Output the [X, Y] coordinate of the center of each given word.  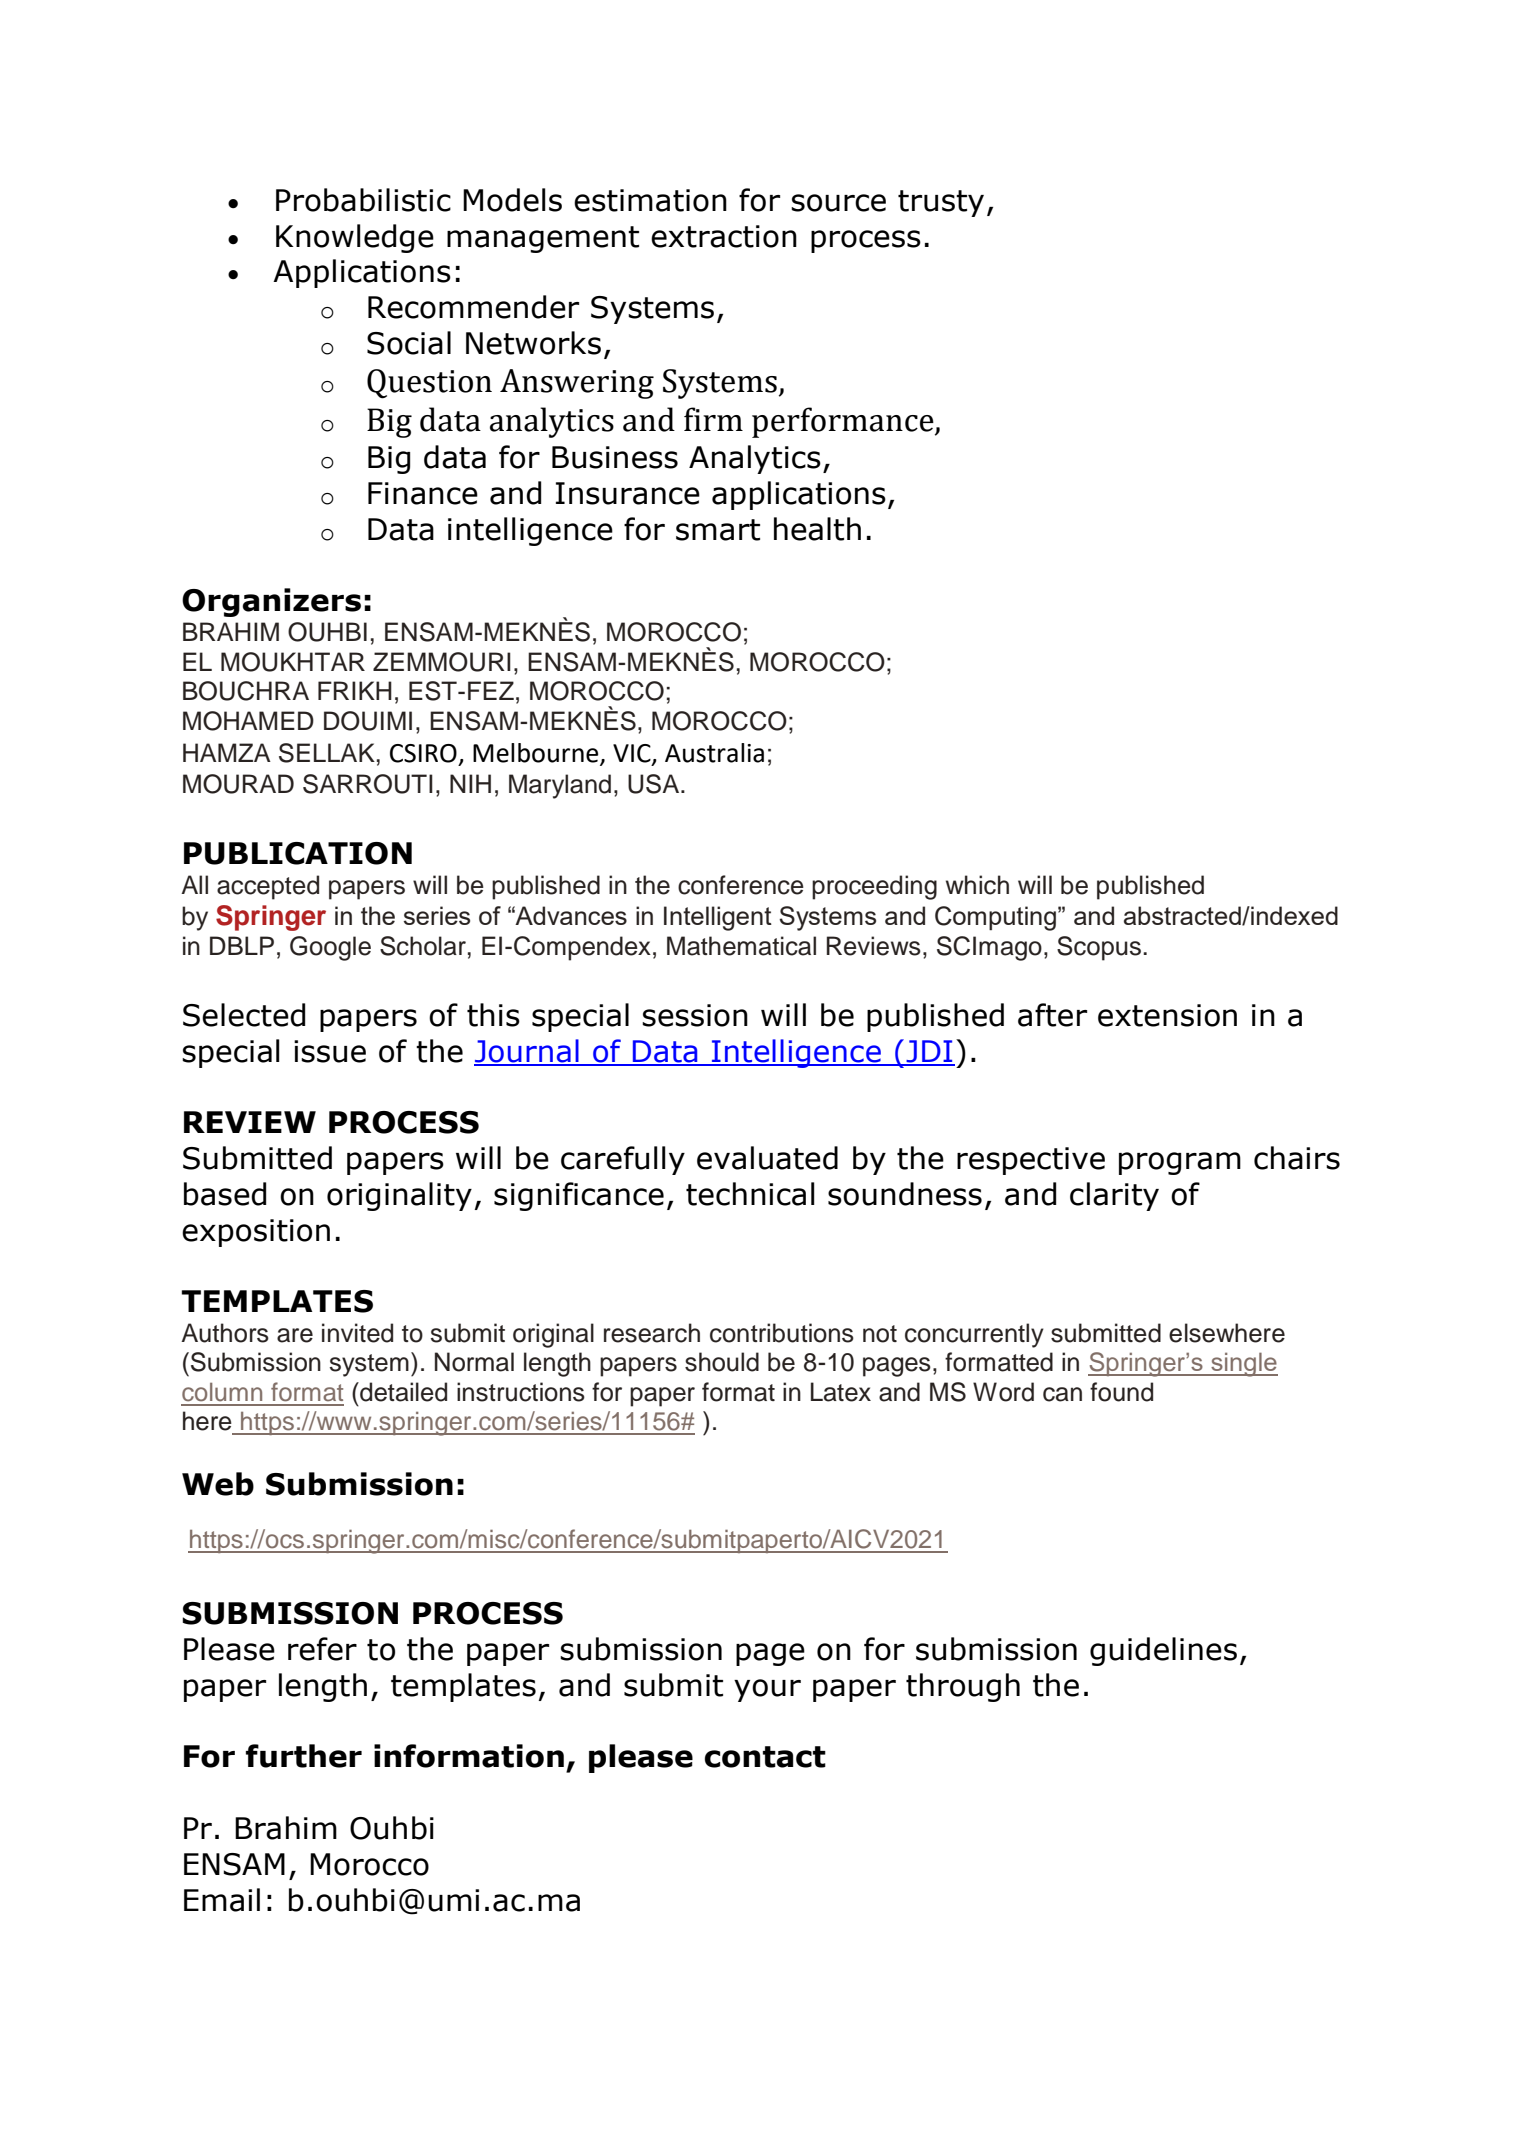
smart [718, 530]
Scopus [1099, 948]
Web [218, 1484]
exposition [256, 1233]
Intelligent [718, 918]
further [304, 1756]
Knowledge [355, 238]
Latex [841, 1392]
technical [750, 1194]
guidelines [1163, 1651]
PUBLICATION [298, 853]
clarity [1114, 1196]
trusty [941, 203]
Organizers [271, 602]
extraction [724, 236]
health [817, 529]
